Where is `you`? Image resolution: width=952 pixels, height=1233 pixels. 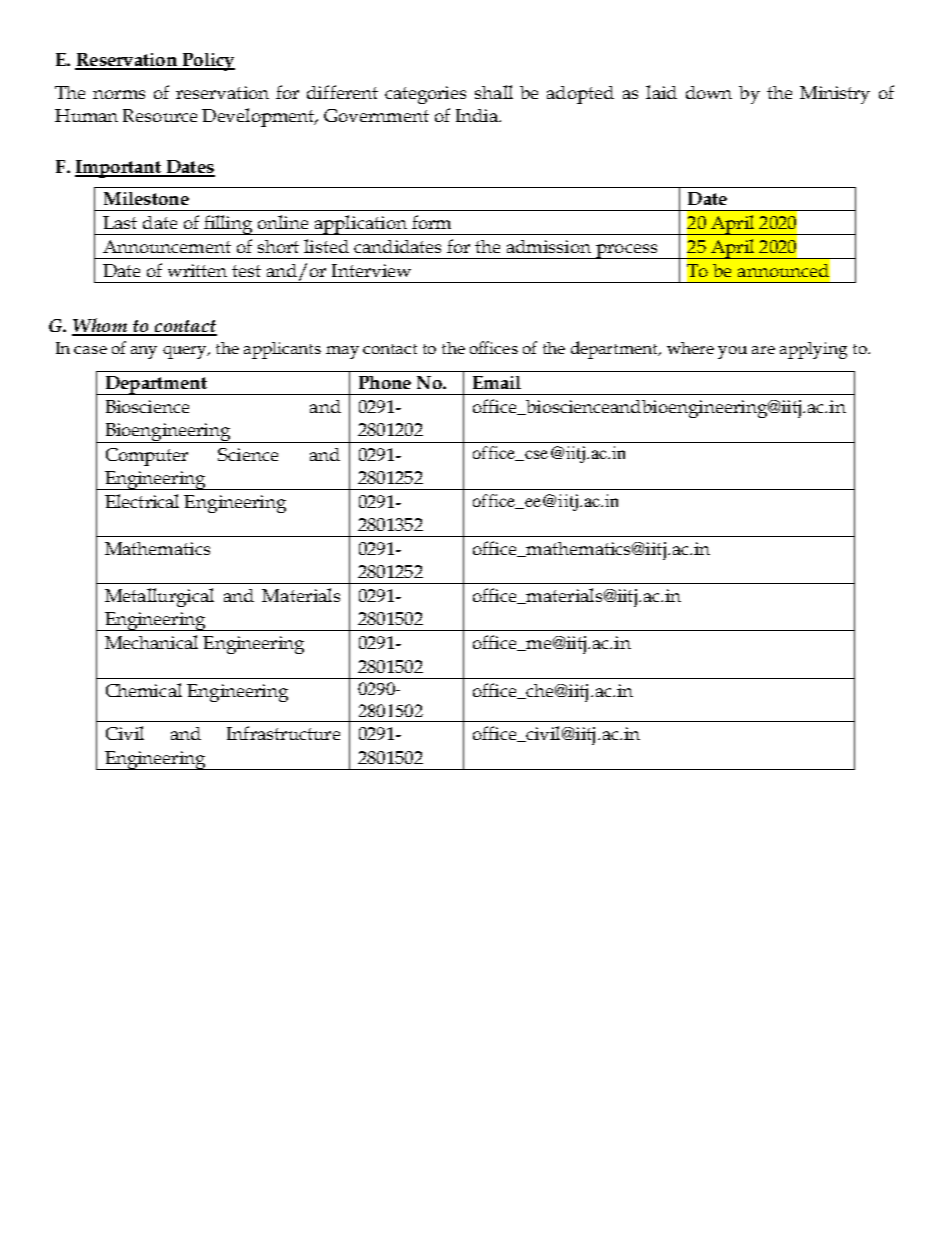
you is located at coordinates (732, 352).
